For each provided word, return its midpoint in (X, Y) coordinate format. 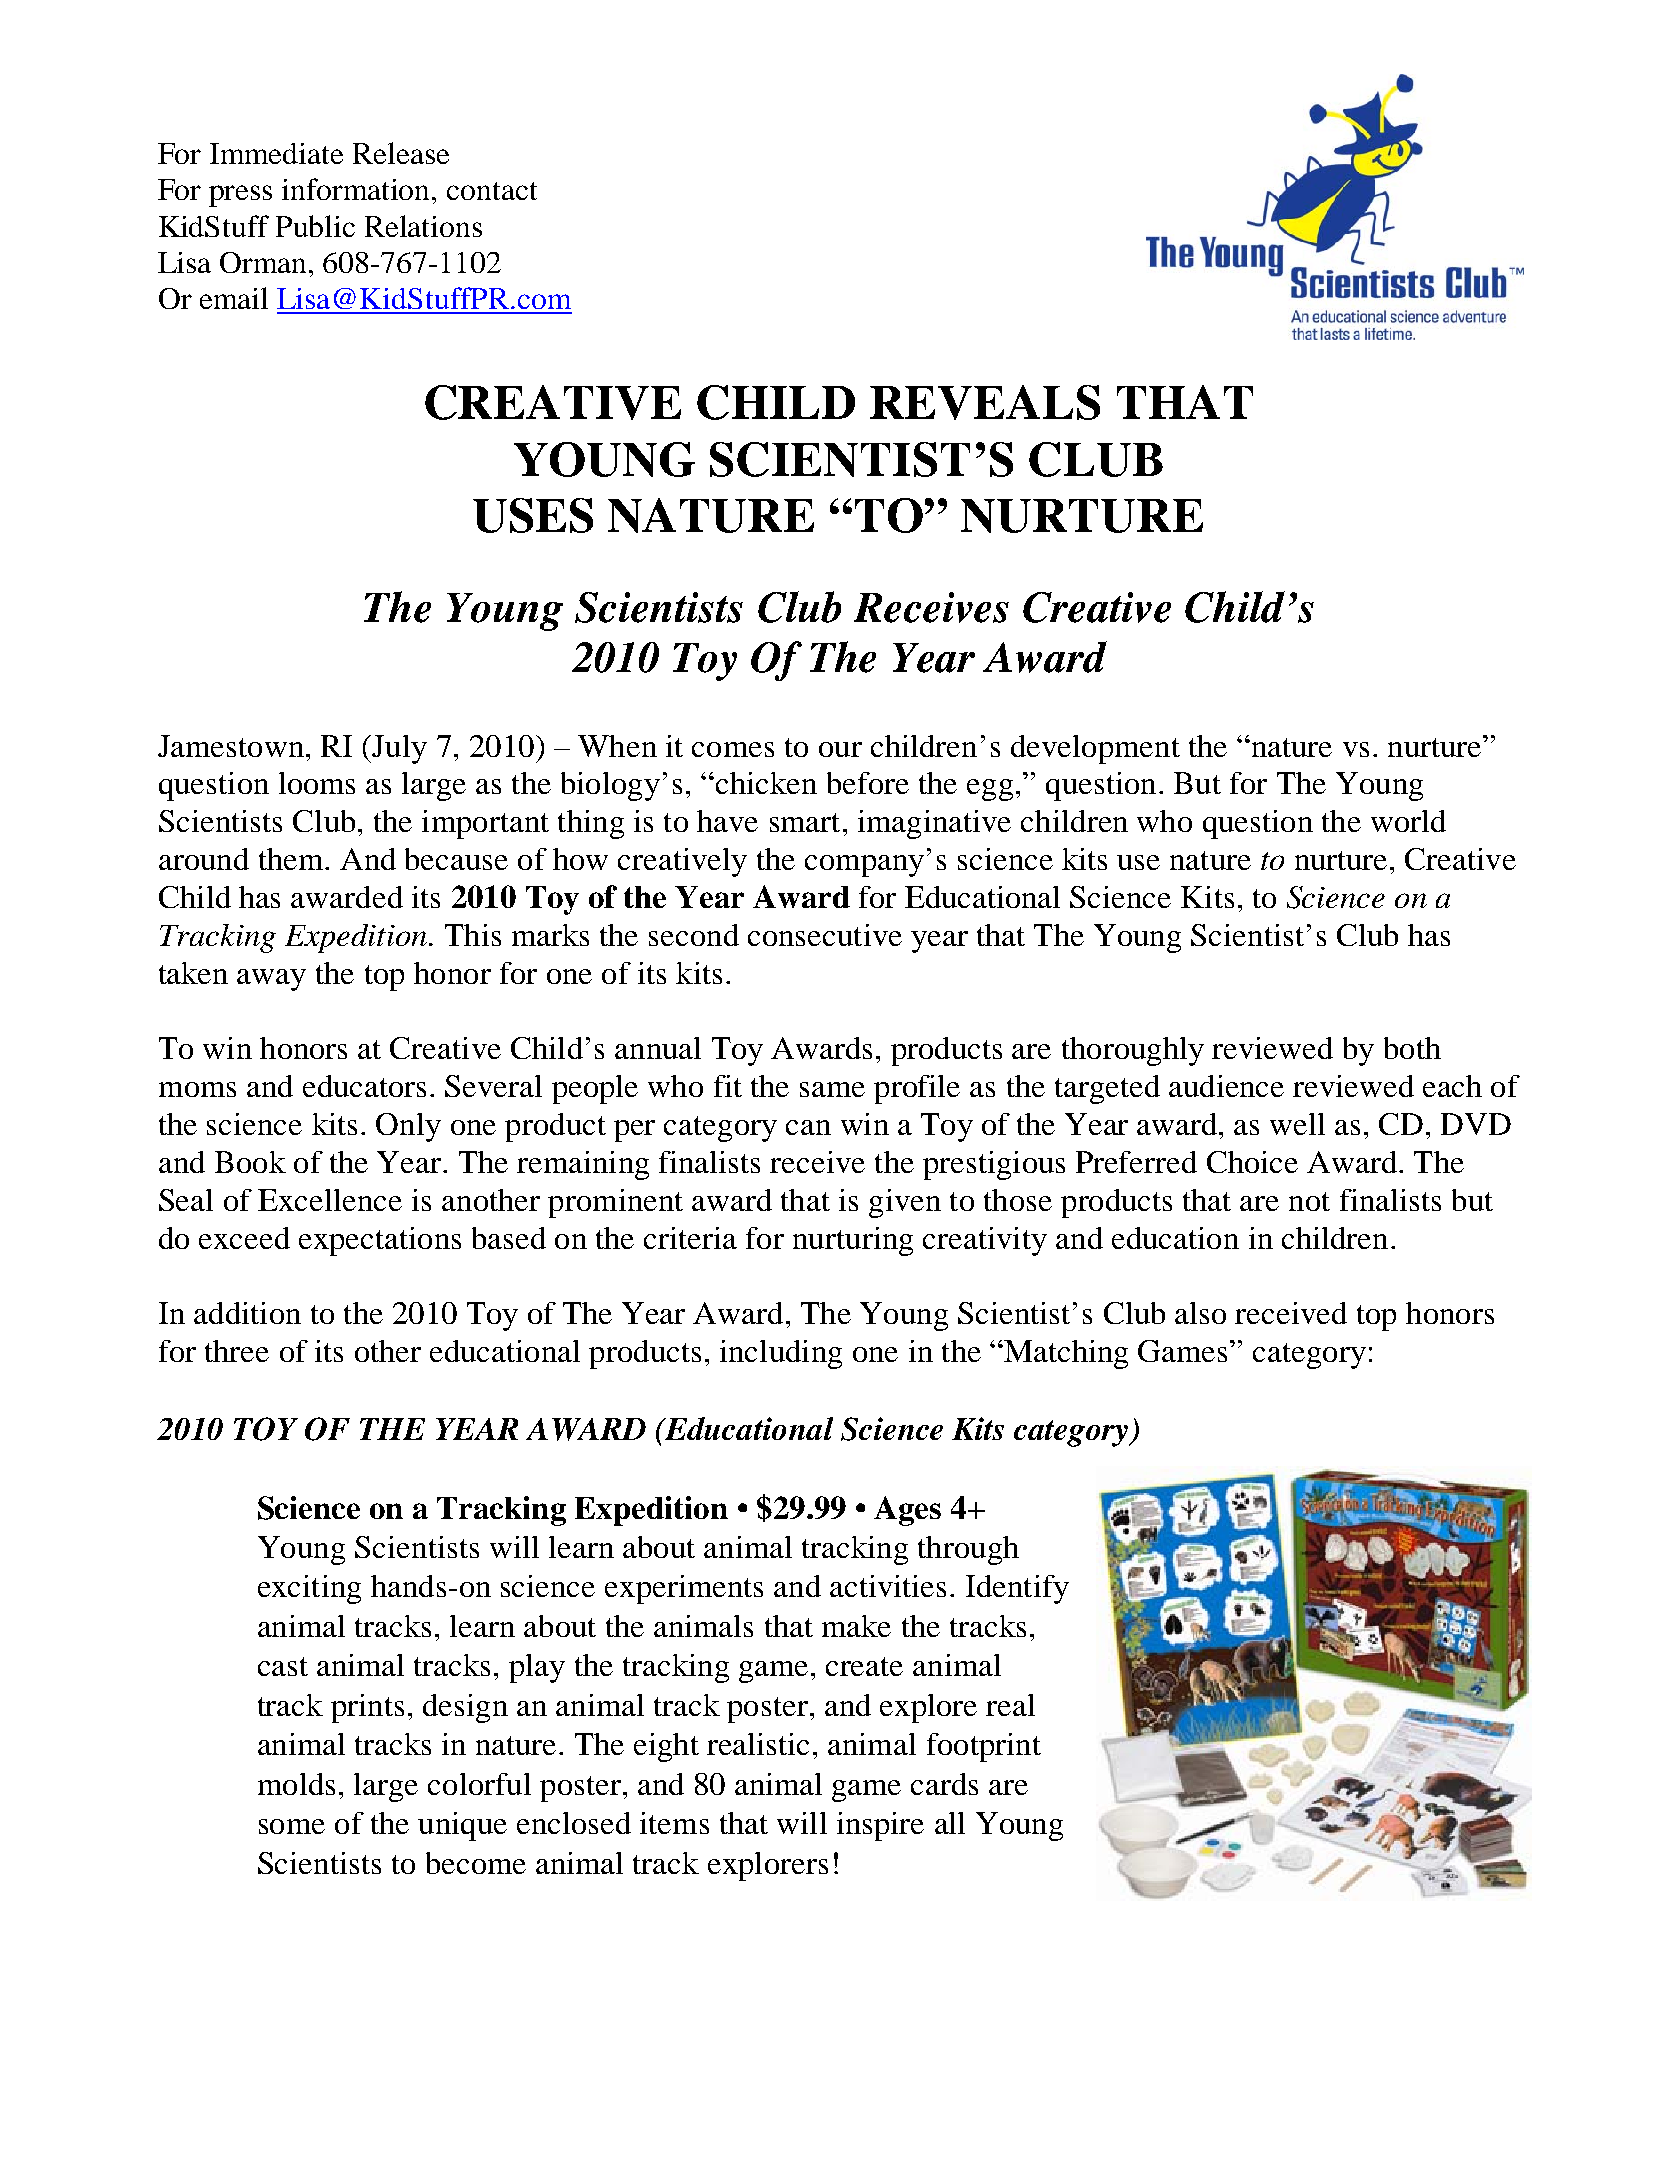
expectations (380, 1241)
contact (492, 191)
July (399, 749)
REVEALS (985, 402)
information (357, 189)
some (292, 1826)
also (1200, 1313)
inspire (880, 1826)
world (1408, 821)
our (840, 749)
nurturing (853, 1241)
